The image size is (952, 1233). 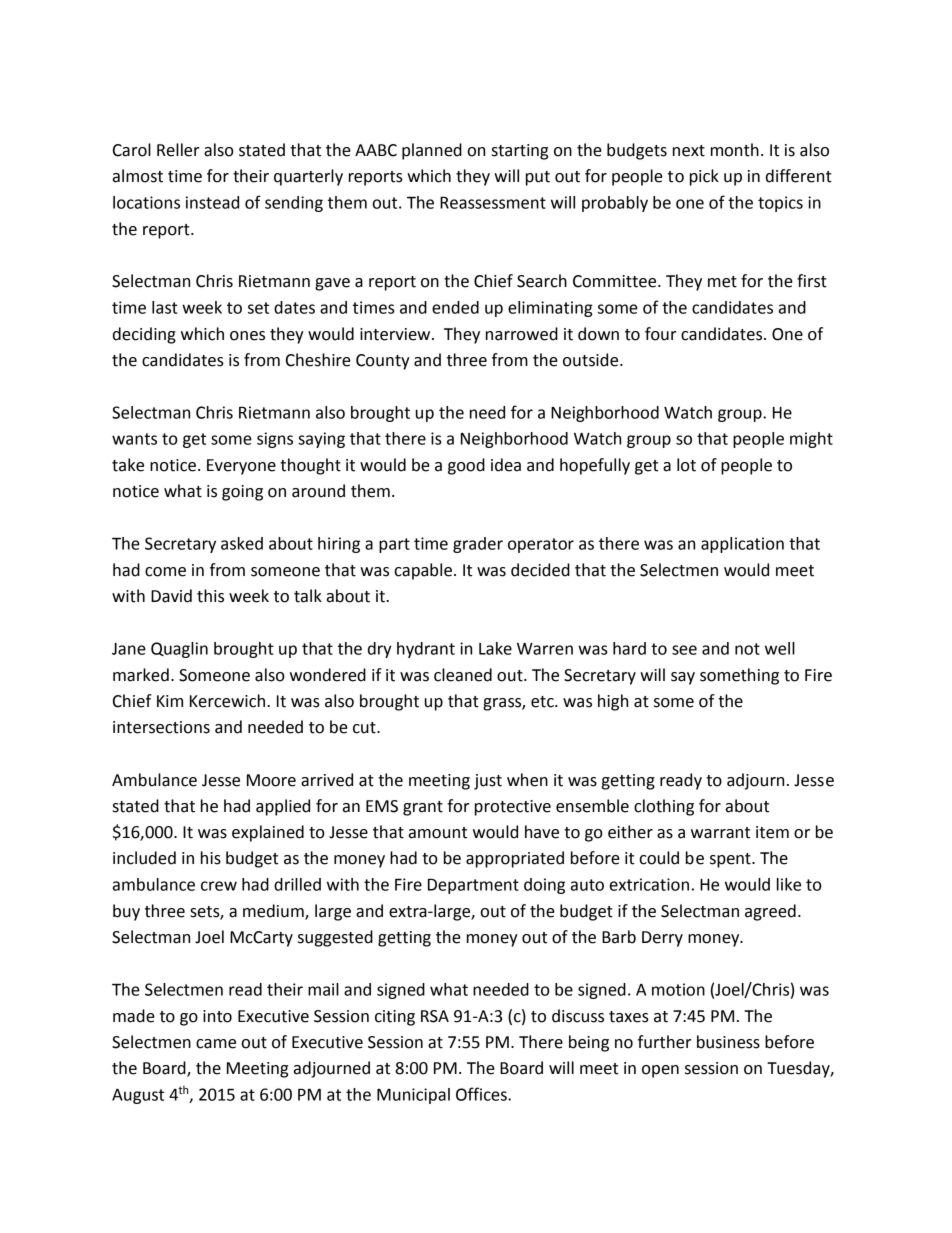 What do you see at coordinates (212, 202) in the image?
I see `instead` at bounding box center [212, 202].
